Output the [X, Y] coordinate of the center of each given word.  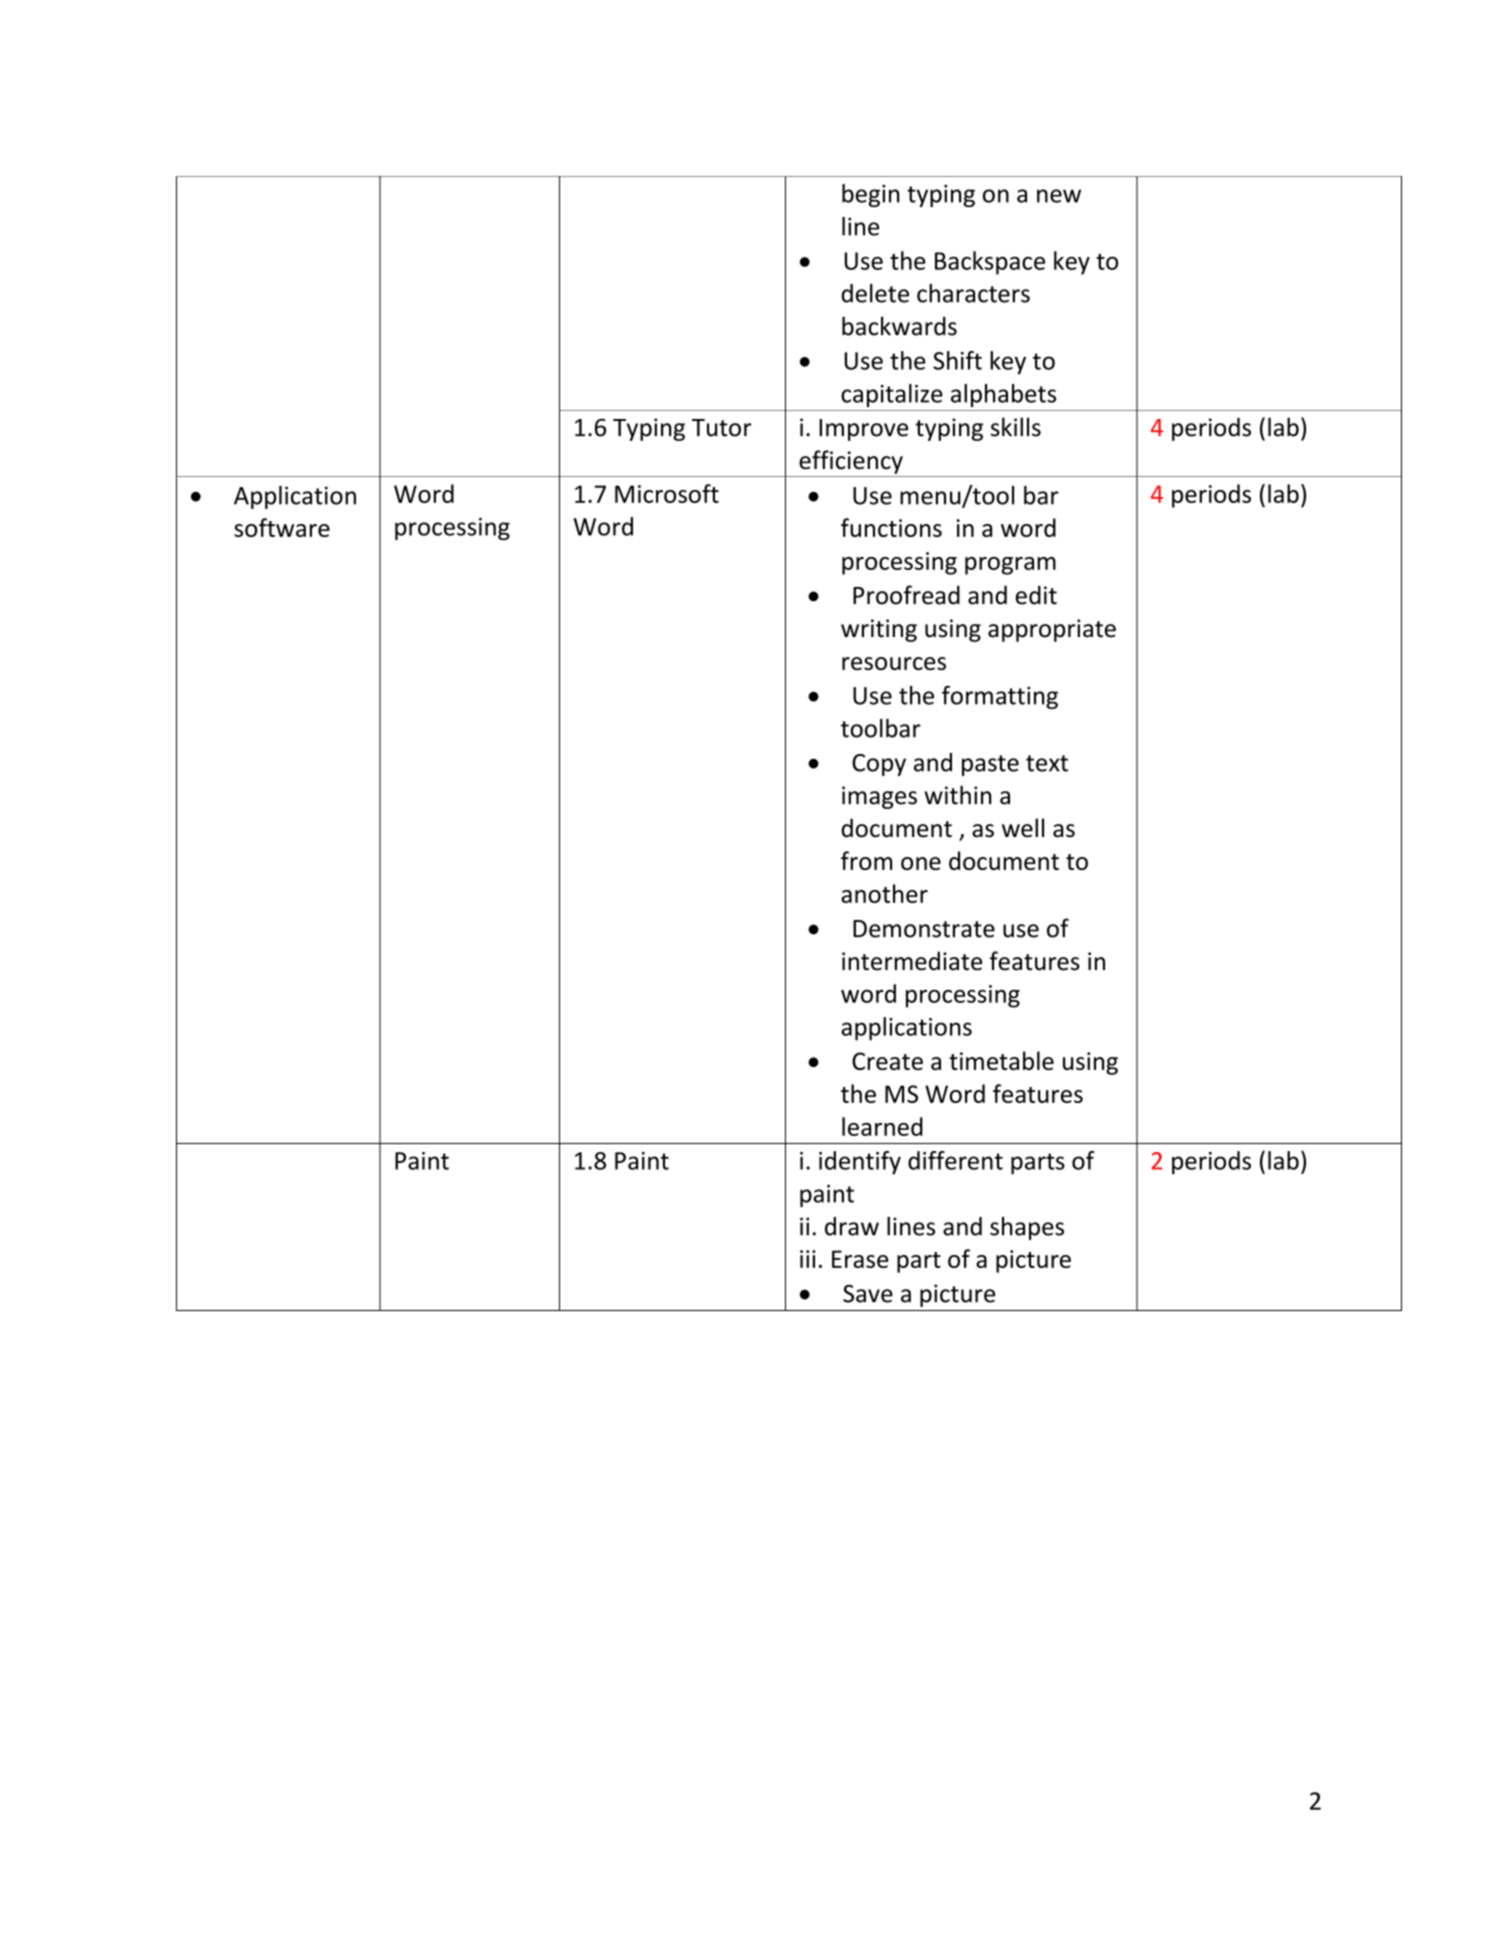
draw [852, 1226]
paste [990, 765]
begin [870, 195]
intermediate [912, 961]
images [879, 797]
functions [891, 527]
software [282, 527]
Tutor [722, 428]
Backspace [990, 263]
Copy [879, 765]
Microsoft [667, 493]
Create [887, 1061]
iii [808, 1259]
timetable [1001, 1060]
